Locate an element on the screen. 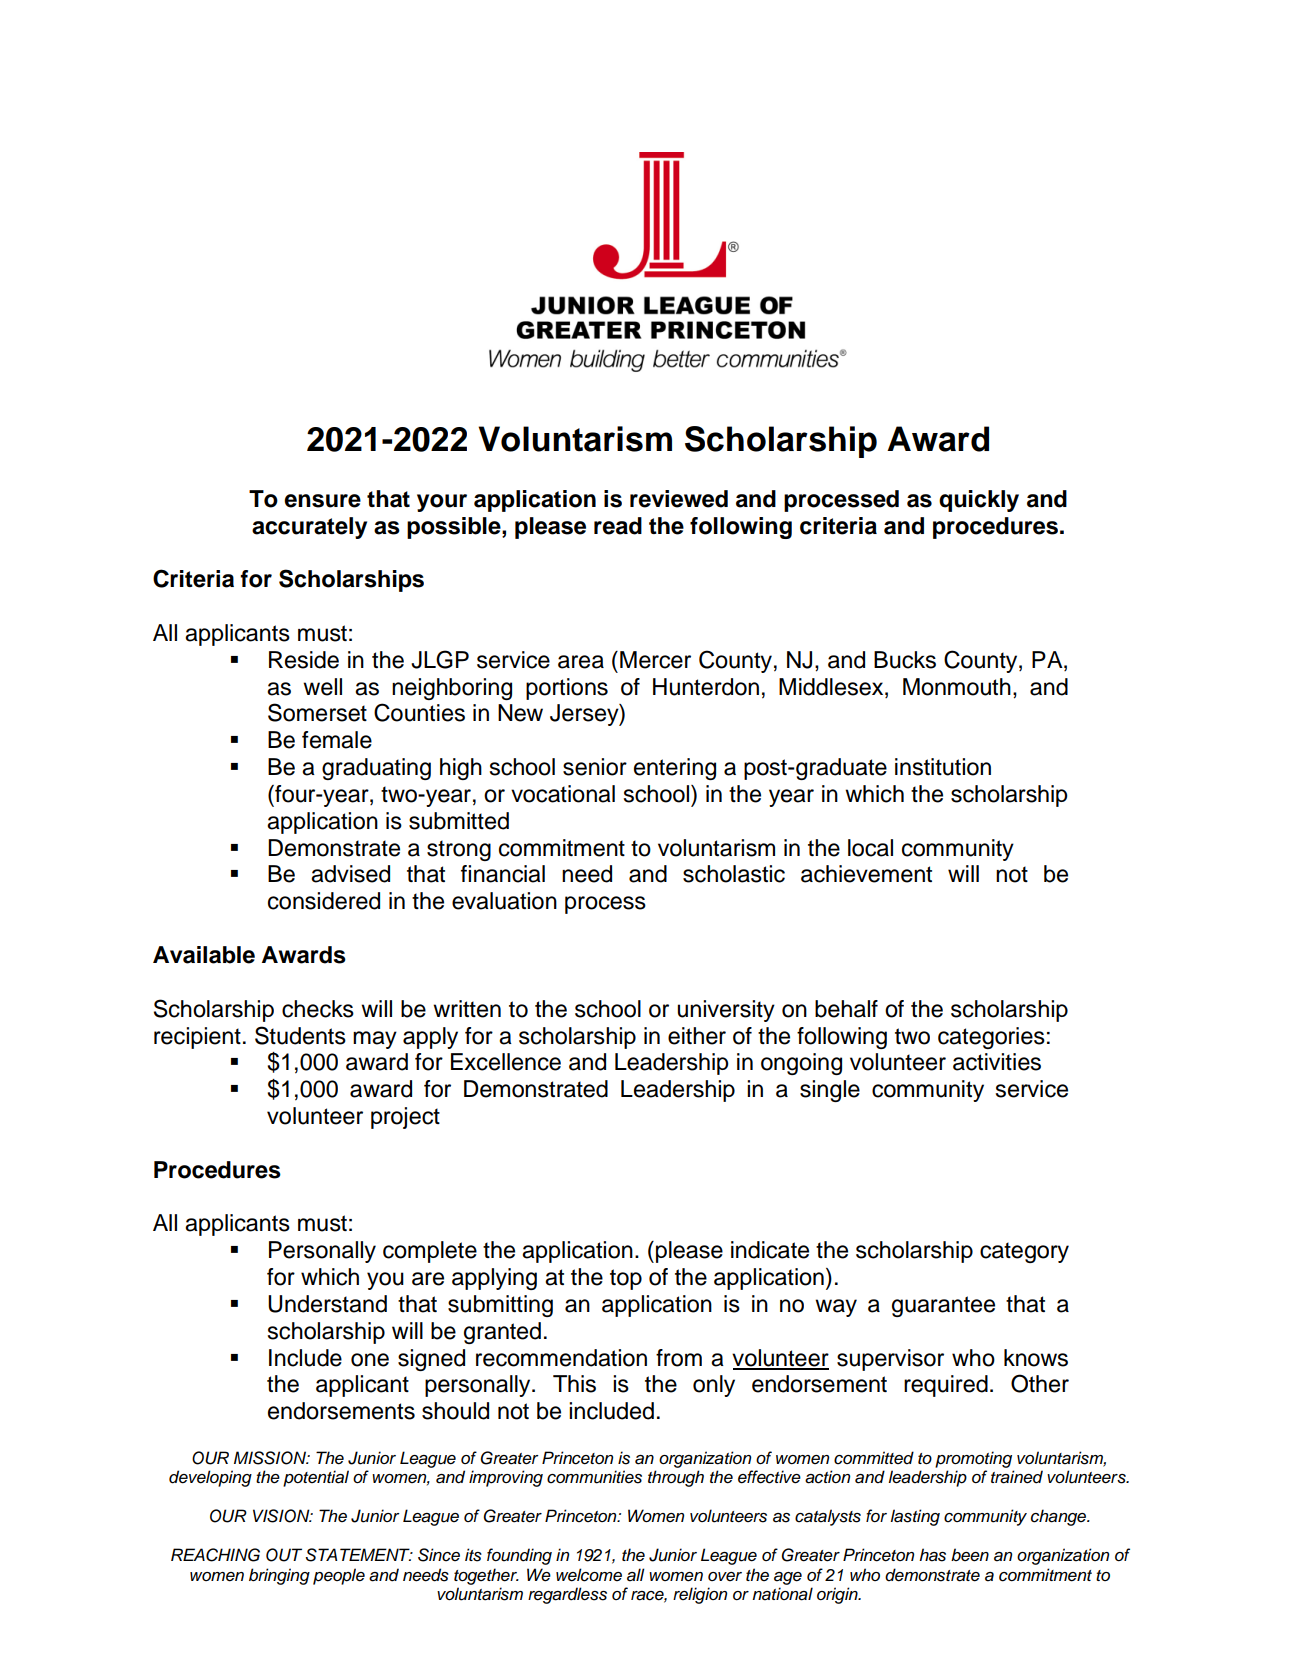  accurately is located at coordinates (309, 528).
